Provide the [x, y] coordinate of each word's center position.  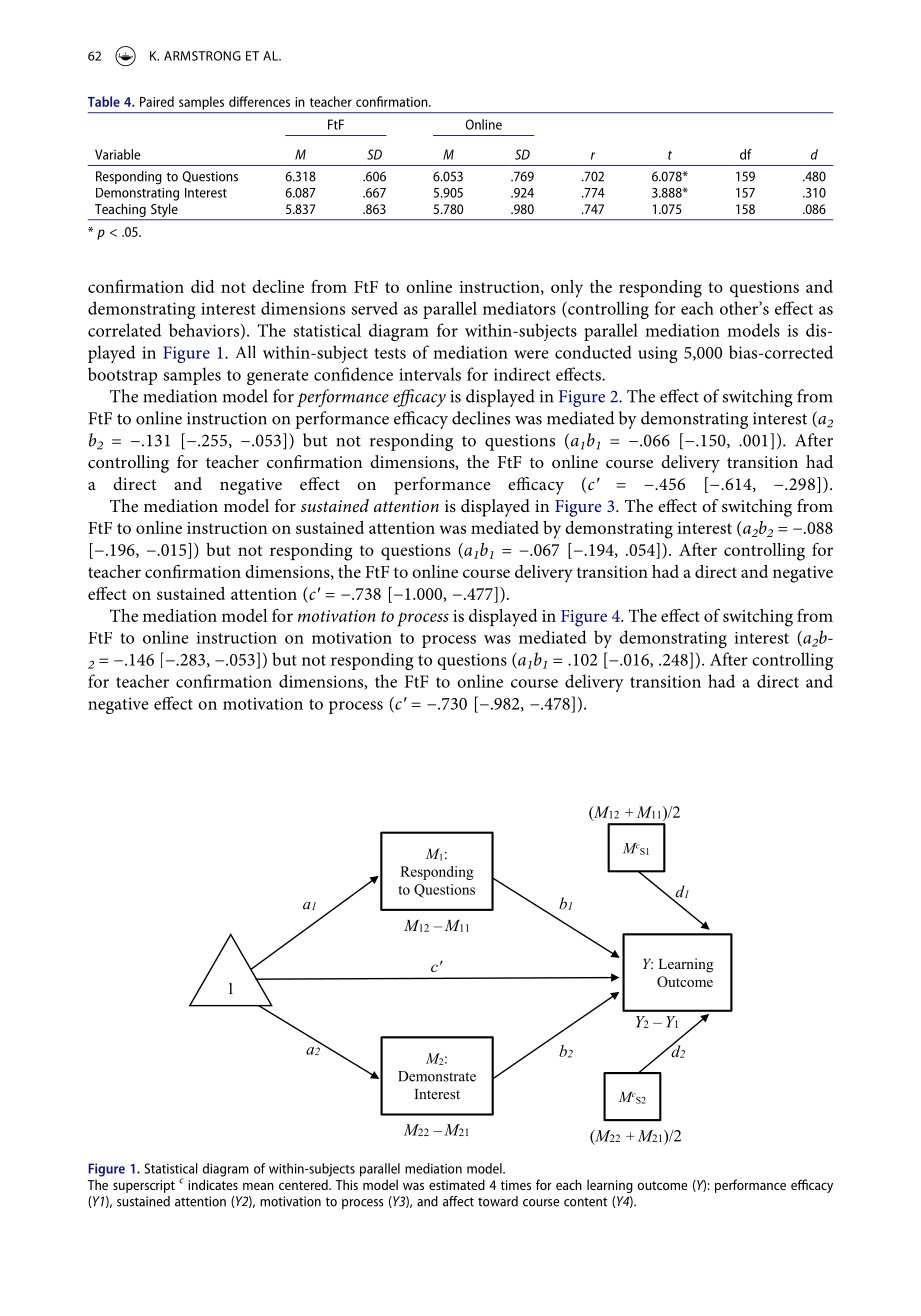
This [347, 1184]
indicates [213, 1184]
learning [610, 1186]
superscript [144, 1186]
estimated [457, 1184]
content [585, 1202]
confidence [353, 374]
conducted [593, 352]
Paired [157, 101]
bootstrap [122, 376]
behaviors [205, 331]
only [567, 289]
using [658, 354]
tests [390, 353]
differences [259, 101]
